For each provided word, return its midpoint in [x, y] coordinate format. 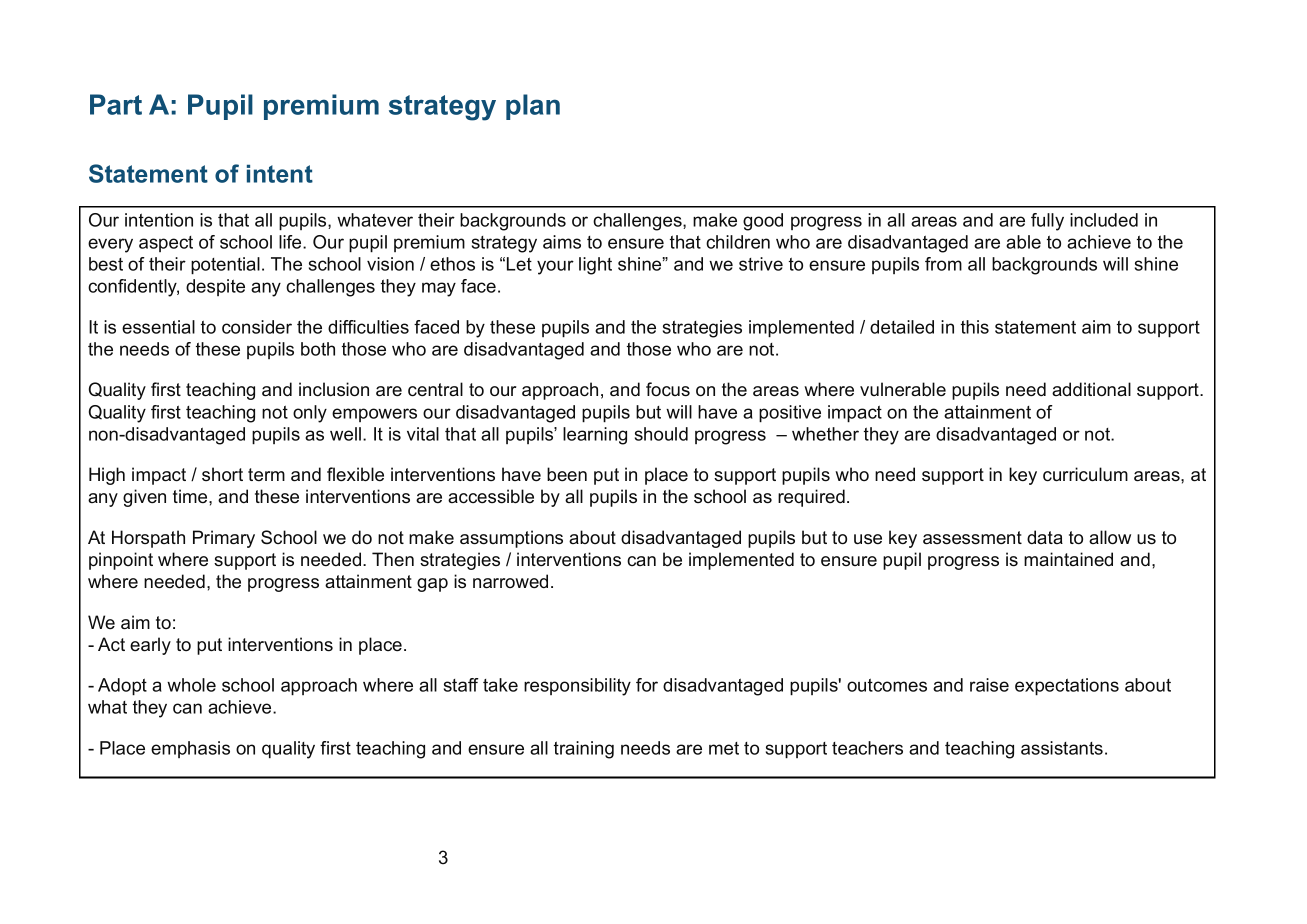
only [310, 414]
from [943, 264]
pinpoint [121, 561]
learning [595, 436]
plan [533, 107]
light [595, 266]
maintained [1068, 559]
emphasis [190, 749]
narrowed [510, 581]
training [584, 750]
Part [116, 104]
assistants [1062, 748]
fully [1047, 222]
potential [225, 266]
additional [1091, 389]
